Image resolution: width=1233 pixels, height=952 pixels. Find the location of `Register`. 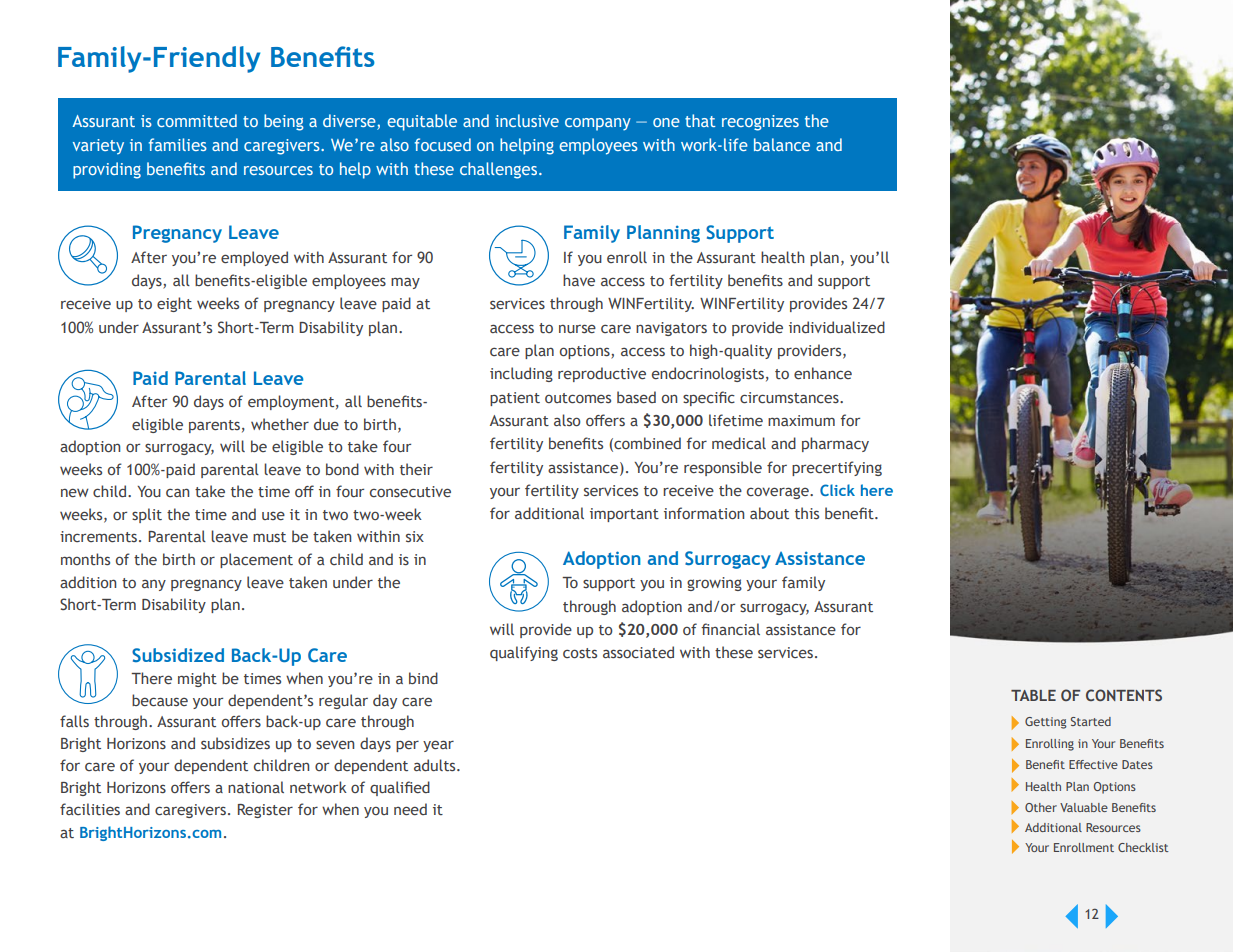

Register is located at coordinates (265, 811).
